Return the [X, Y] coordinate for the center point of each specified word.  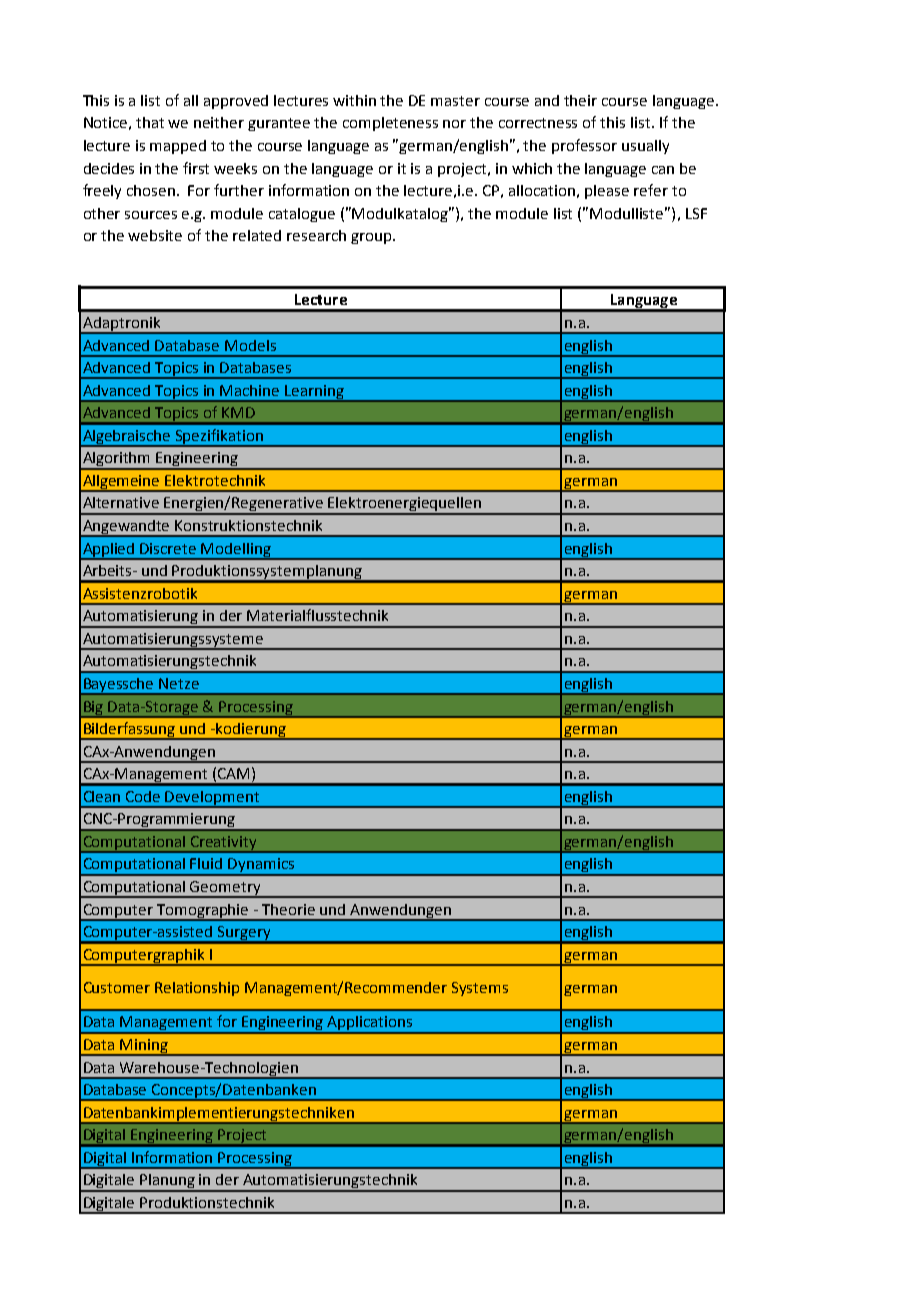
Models [250, 345]
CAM [233, 773]
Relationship [197, 989]
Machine [249, 390]
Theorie [288, 909]
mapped [178, 147]
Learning [315, 393]
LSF [696, 213]
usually [645, 147]
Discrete [168, 548]
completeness [390, 124]
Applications [370, 1024]
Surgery [244, 934]
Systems [480, 989]
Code [143, 796]
